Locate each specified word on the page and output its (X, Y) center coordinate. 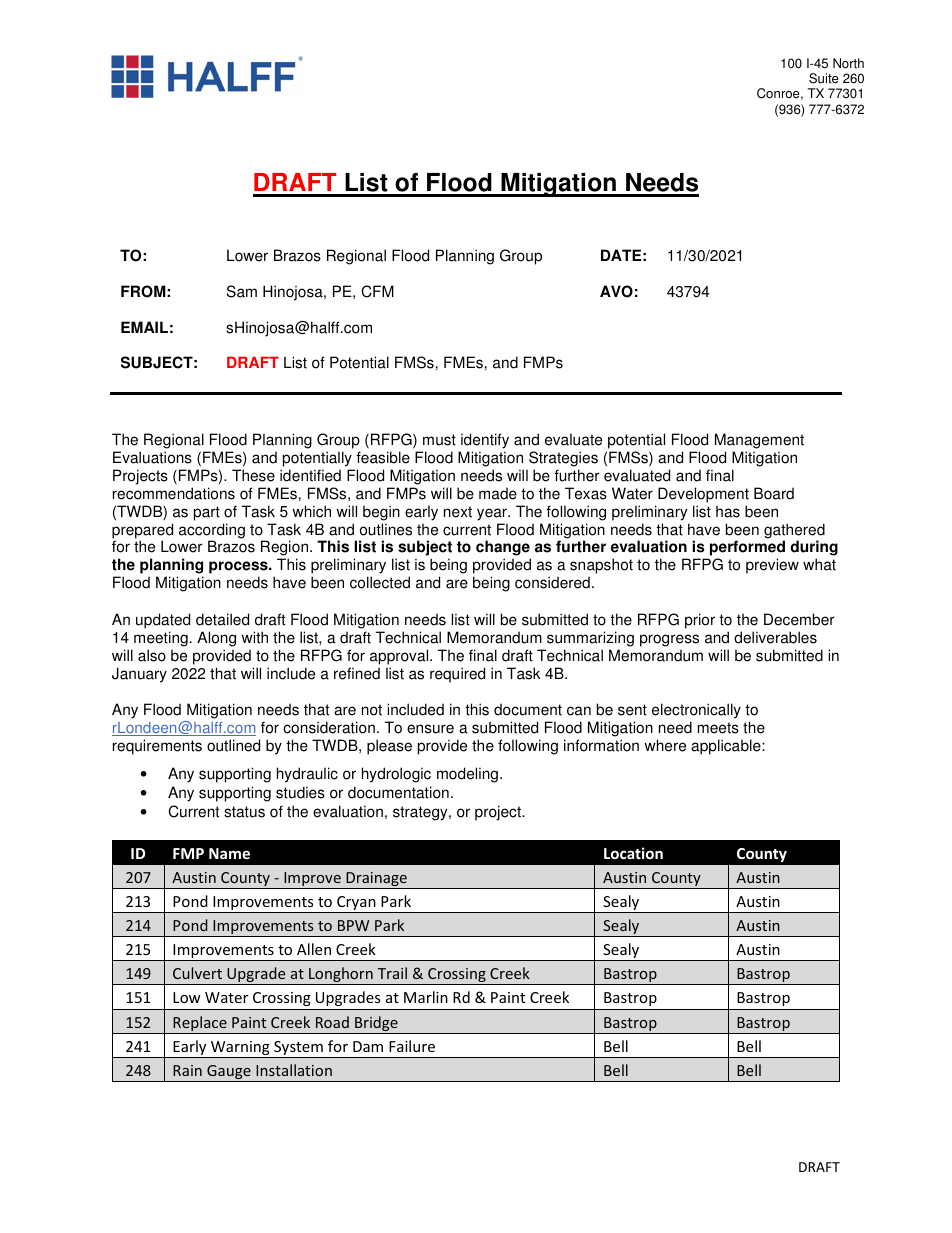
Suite (824, 78)
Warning (240, 1049)
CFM (377, 291)
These (253, 475)
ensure (430, 729)
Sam (242, 291)
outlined (233, 745)
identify (485, 441)
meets (718, 728)
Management (759, 441)
